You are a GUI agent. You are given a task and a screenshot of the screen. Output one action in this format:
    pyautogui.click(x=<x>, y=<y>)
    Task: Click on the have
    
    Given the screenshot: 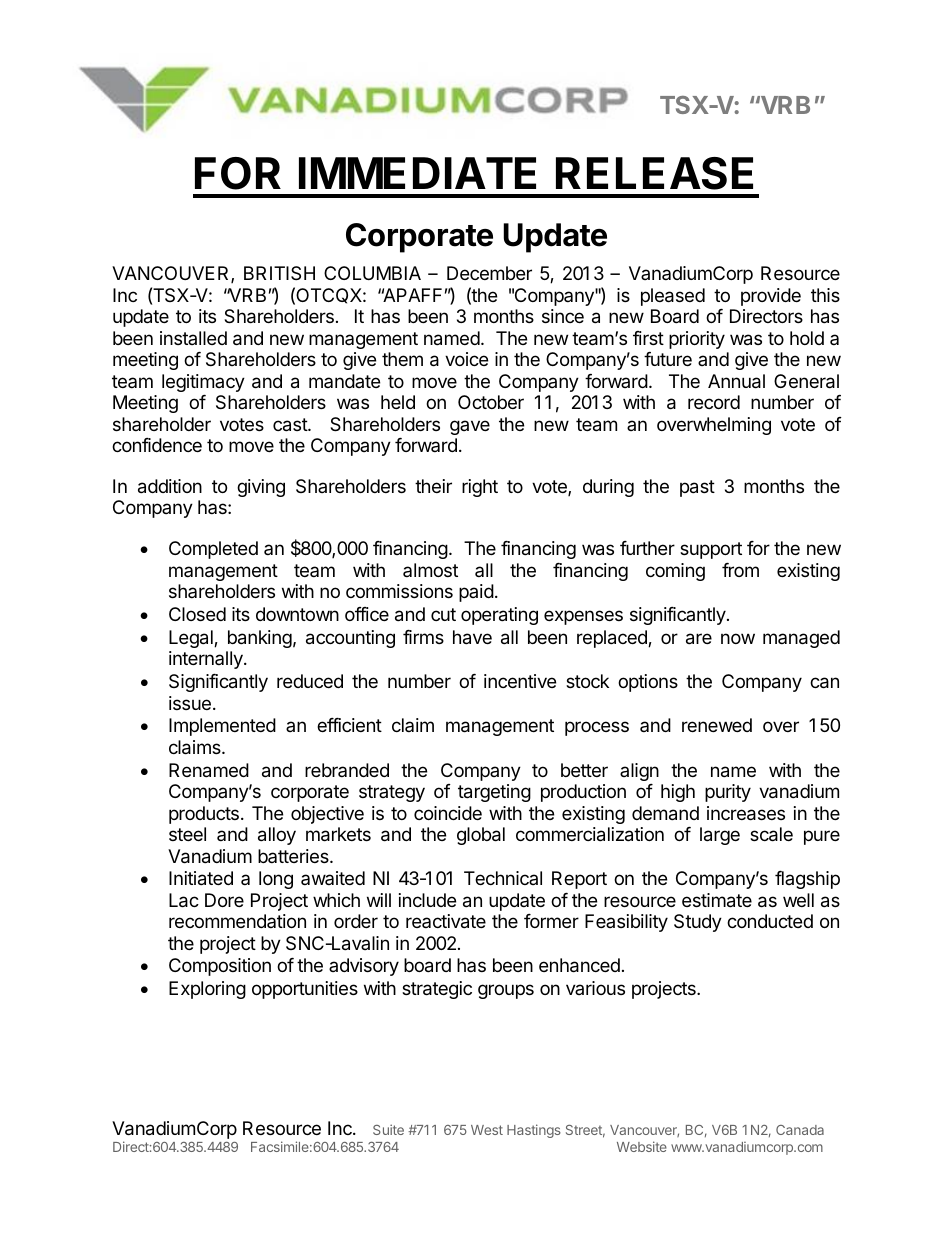 What is the action you would take?
    pyautogui.click(x=472, y=637)
